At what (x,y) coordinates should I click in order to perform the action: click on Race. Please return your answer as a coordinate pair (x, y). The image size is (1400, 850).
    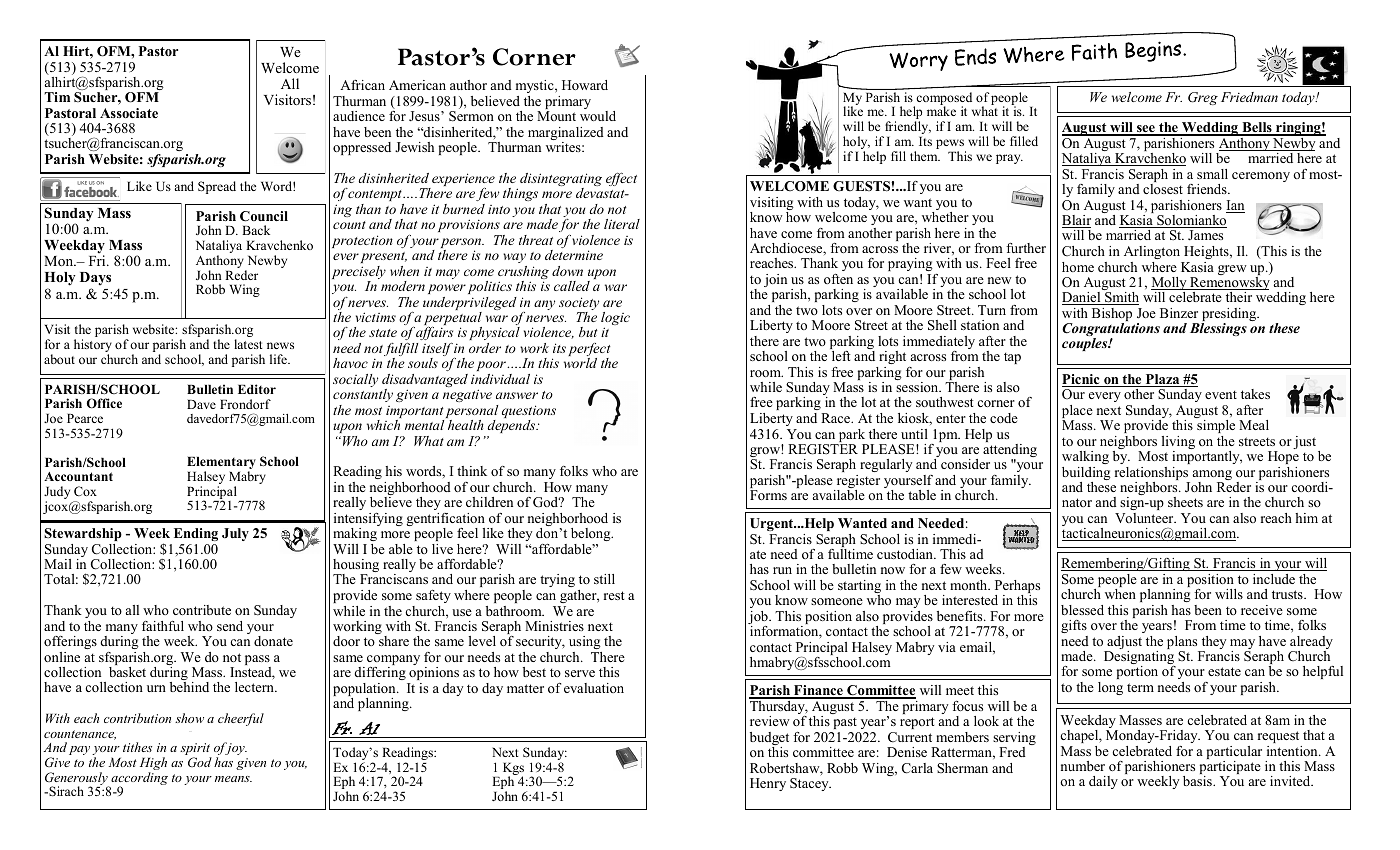
    Looking at the image, I should click on (837, 418).
